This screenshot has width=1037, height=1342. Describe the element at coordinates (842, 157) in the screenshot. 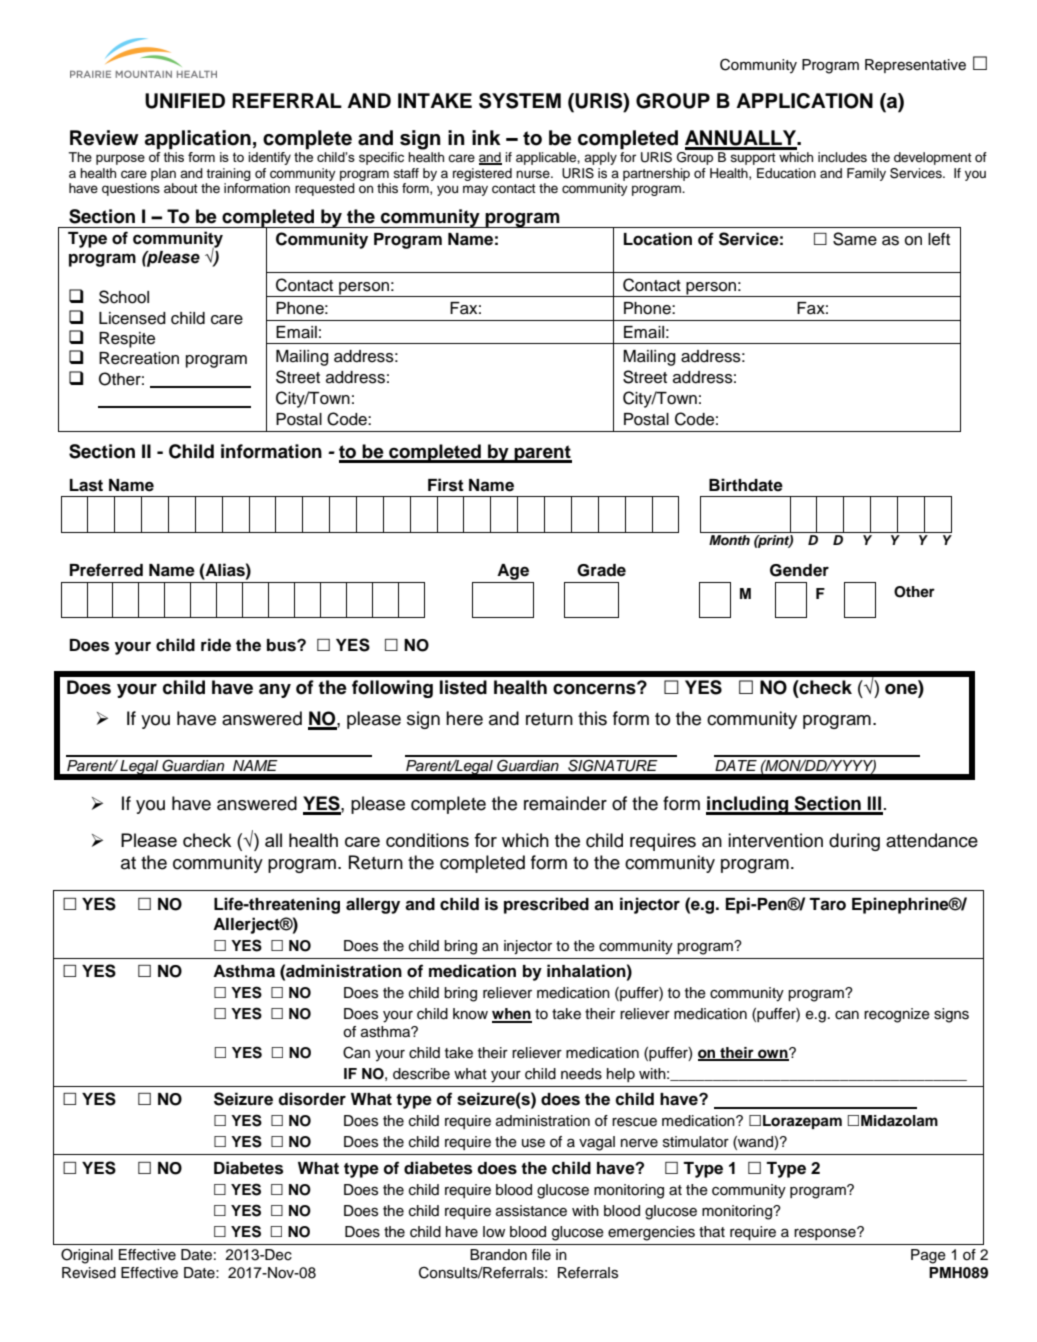

I see `includes` at that location.
